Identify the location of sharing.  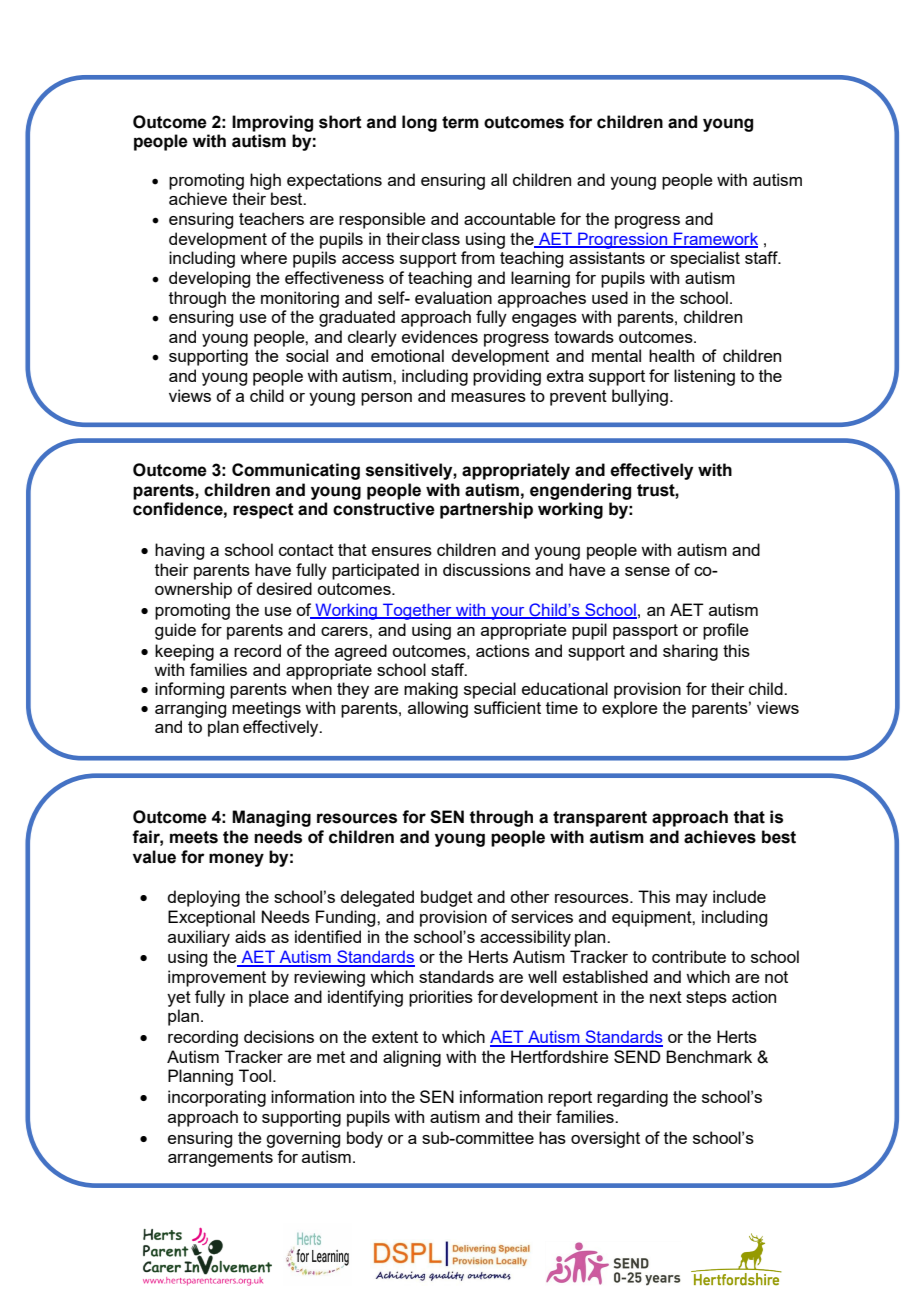
(690, 652).
